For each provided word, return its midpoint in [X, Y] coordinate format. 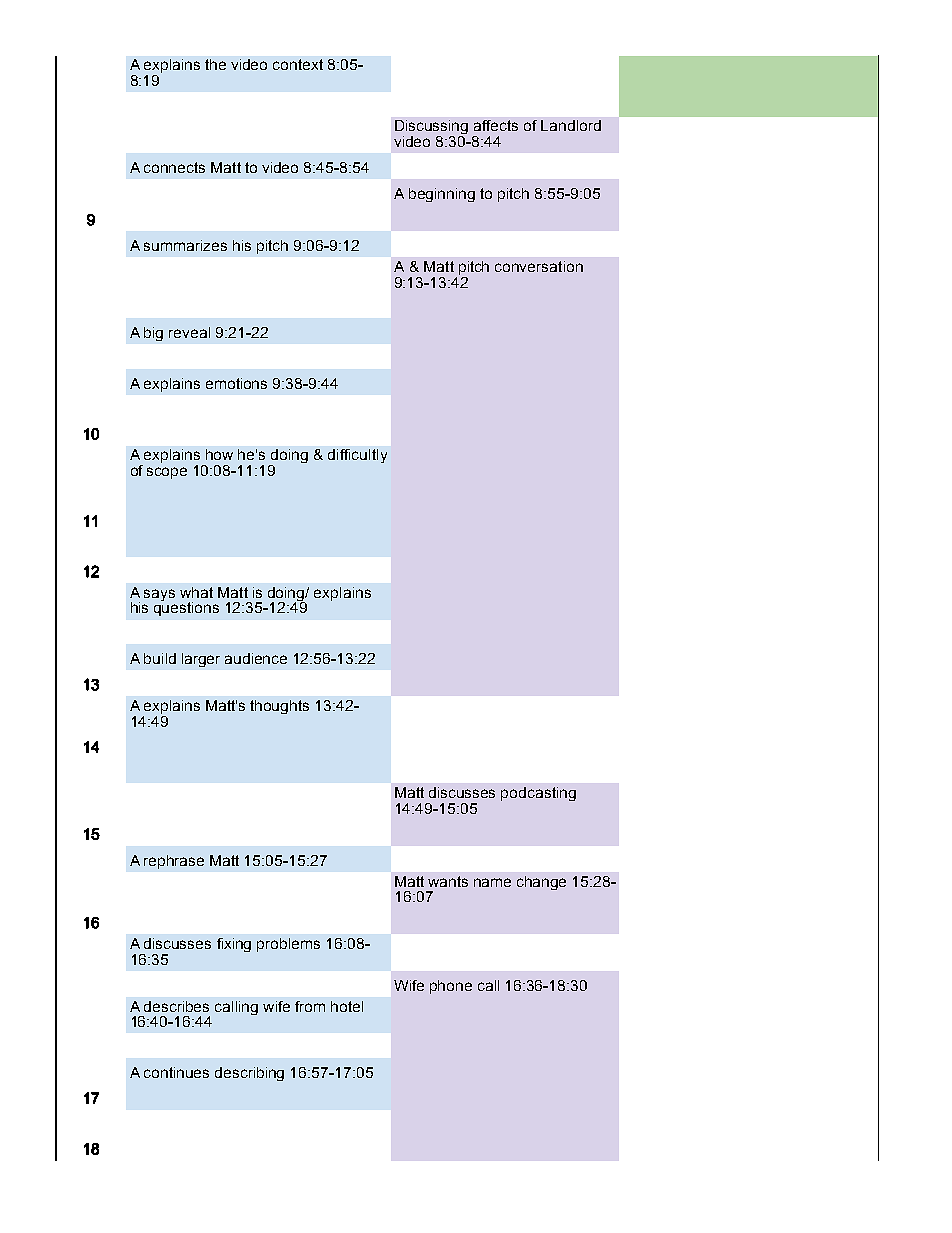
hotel [347, 1006]
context [298, 64]
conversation [539, 266]
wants [448, 881]
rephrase [174, 862]
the [215, 64]
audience [256, 658]
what [196, 592]
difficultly [357, 456]
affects [496, 125]
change [541, 883]
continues [176, 1072]
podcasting [538, 794]
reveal [189, 332]
